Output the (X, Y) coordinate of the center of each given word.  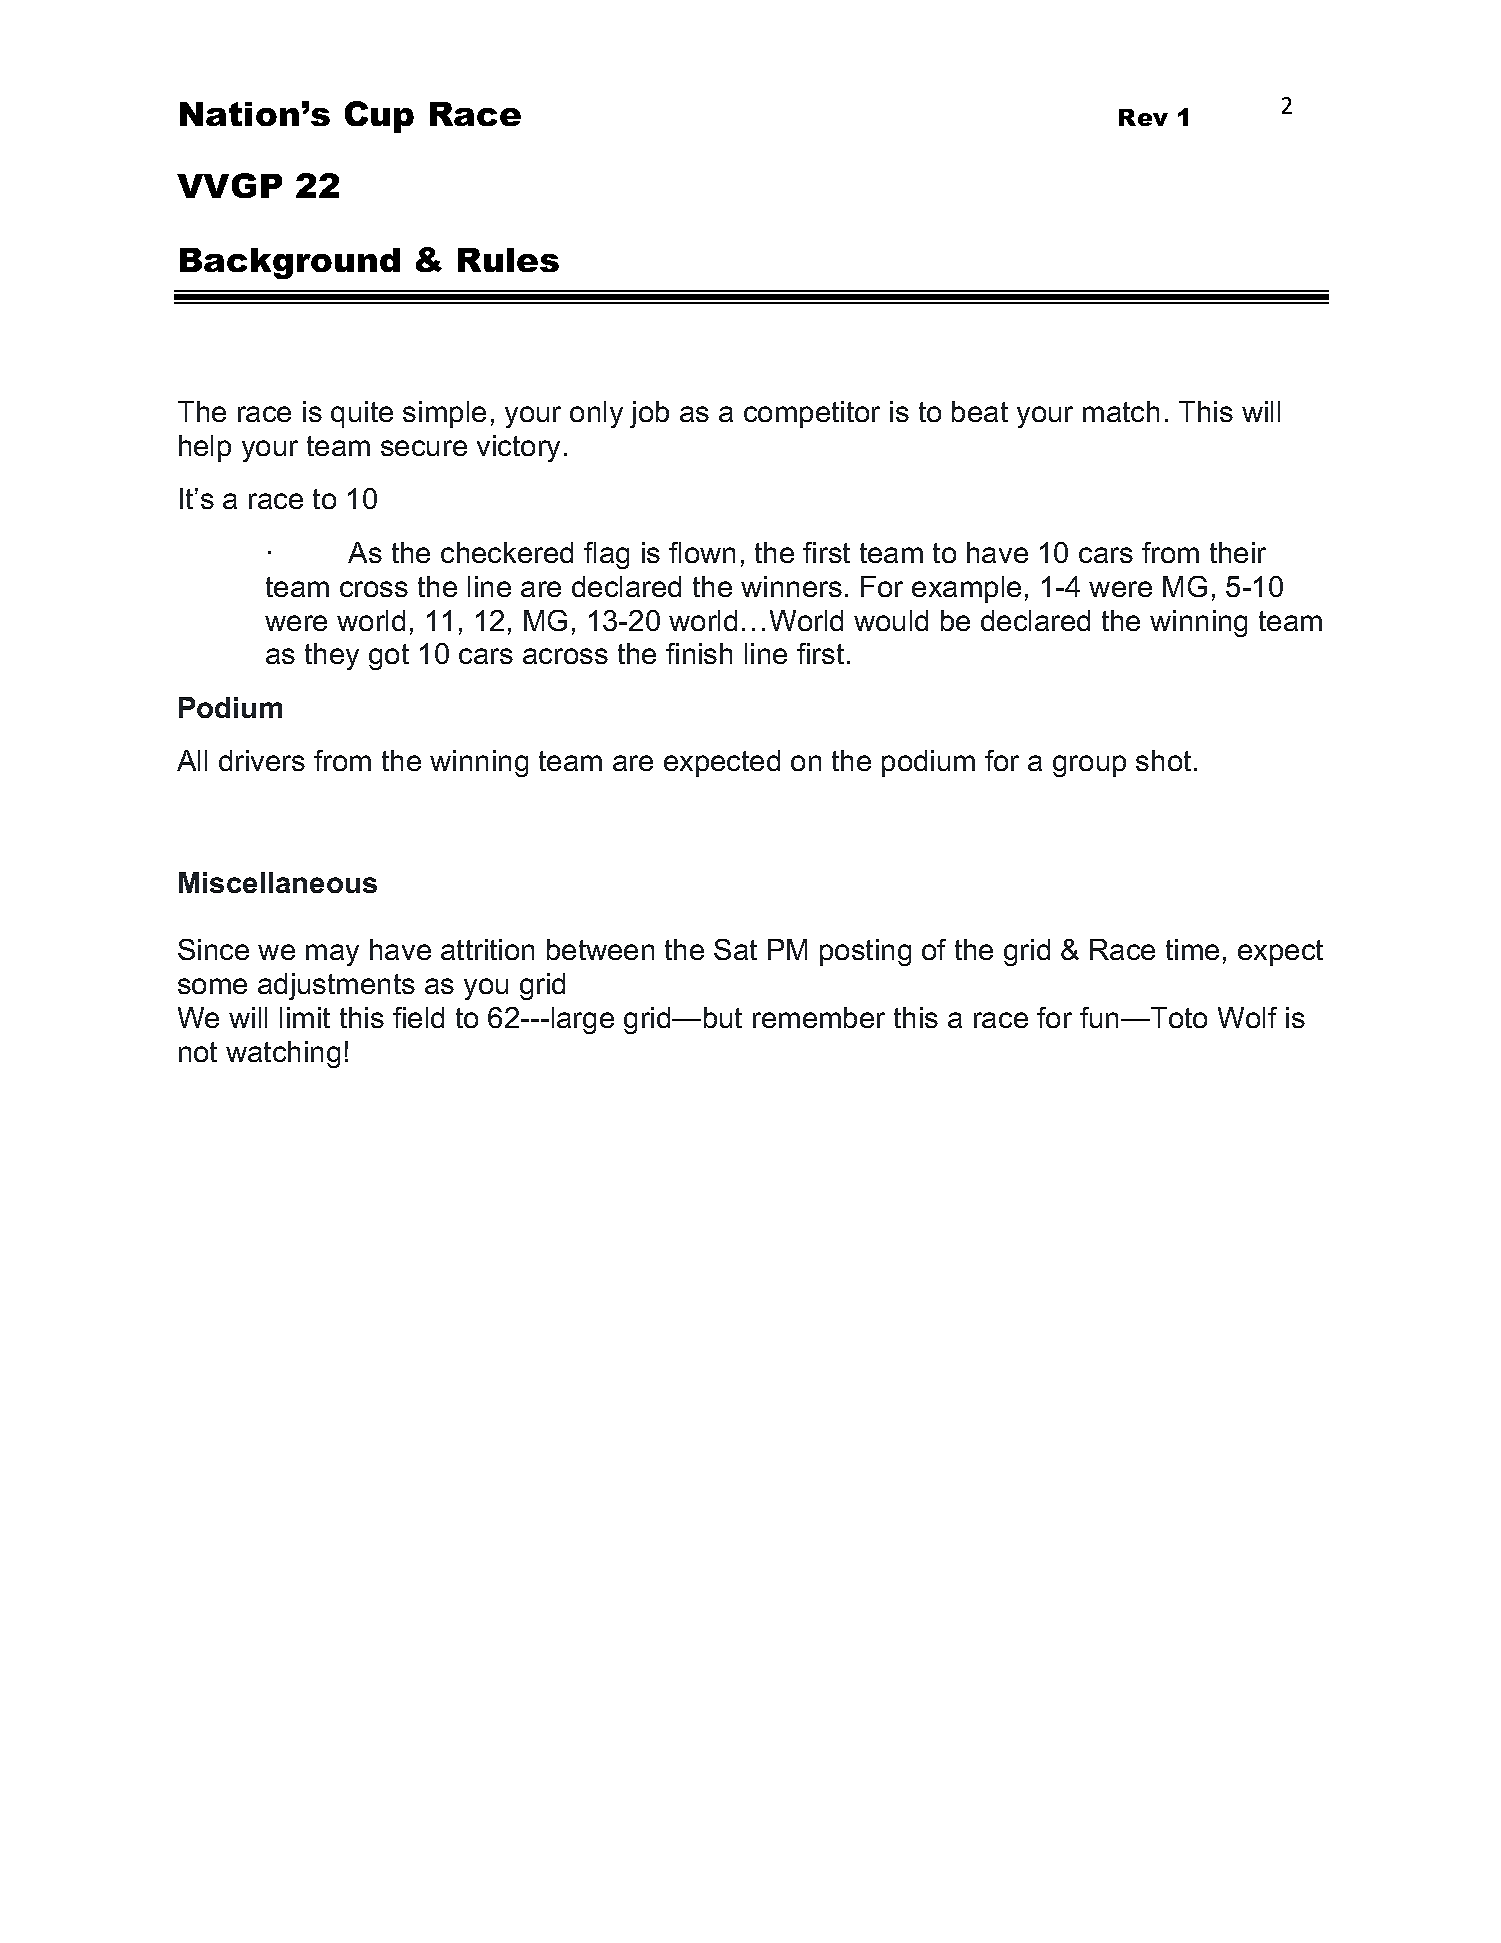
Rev (1143, 117)
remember (819, 1017)
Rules (508, 260)
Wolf (1247, 1017)
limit (305, 1017)
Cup (379, 117)
